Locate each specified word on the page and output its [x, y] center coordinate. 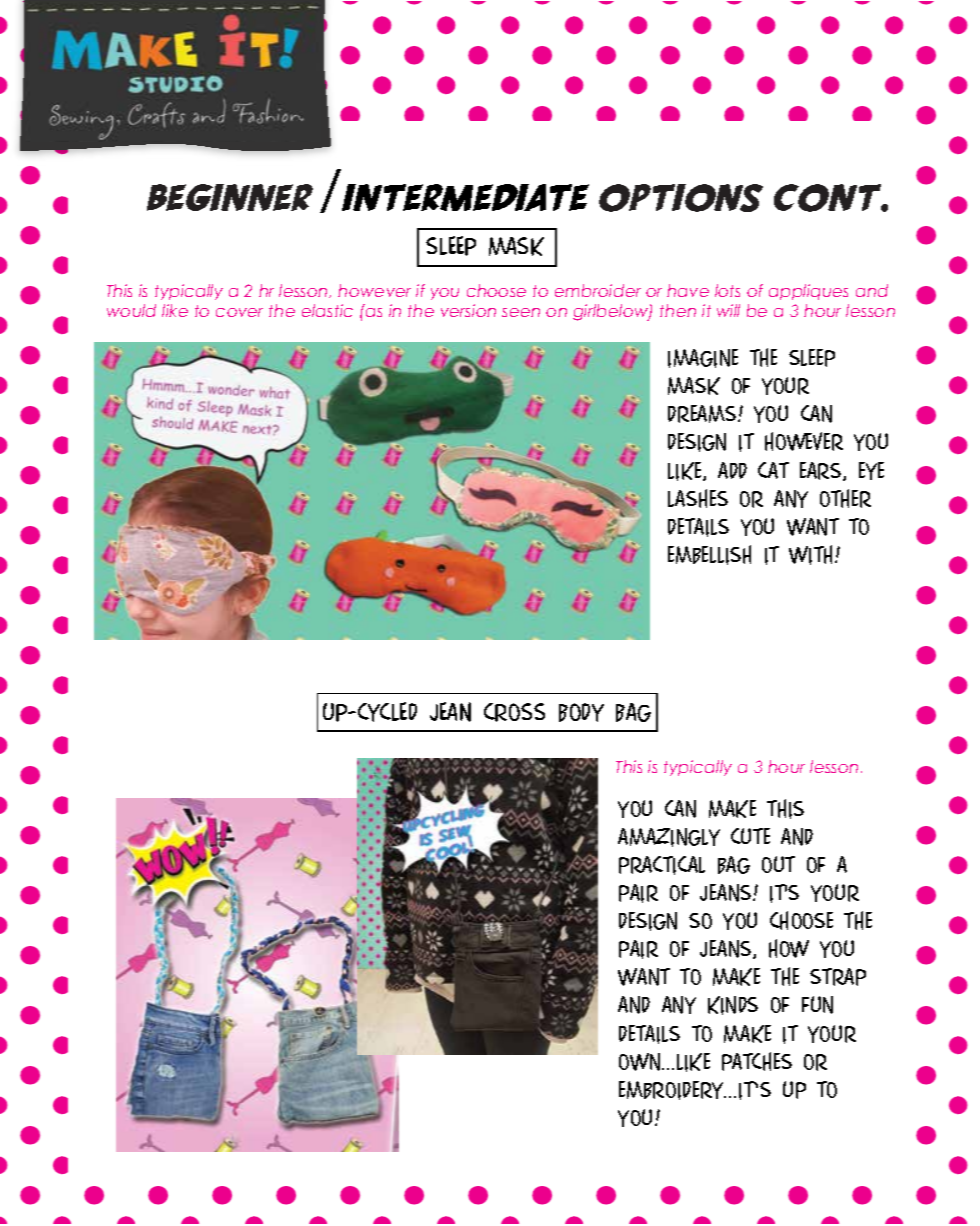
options [681, 198]
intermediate [465, 197]
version [468, 310]
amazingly [669, 837]
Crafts [156, 115]
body [581, 712]
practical [662, 865]
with [812, 555]
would [131, 310]
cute [750, 836]
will [728, 310]
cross [514, 712]
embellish [709, 555]
